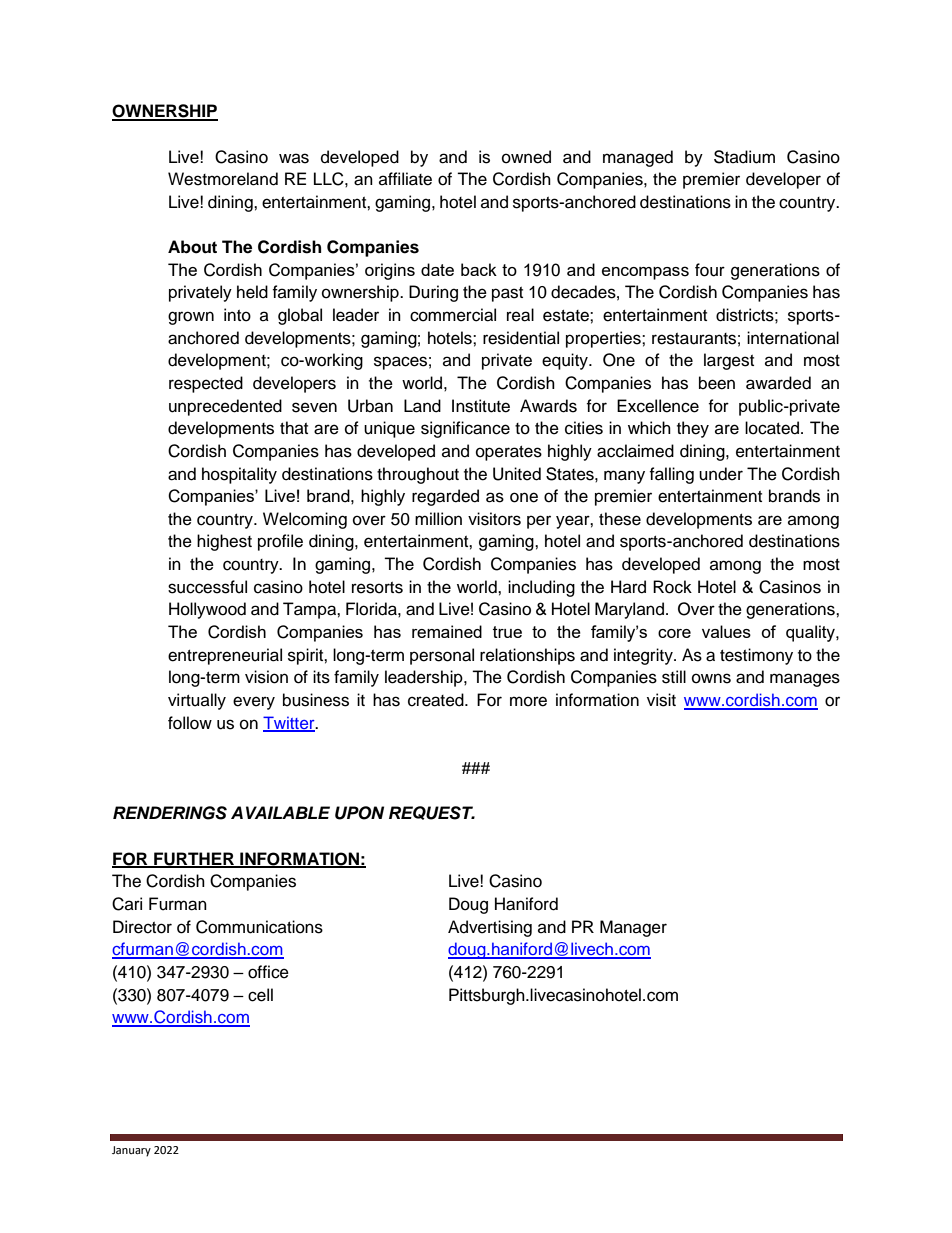 The image size is (952, 1233). Describe the element at coordinates (131, 1151) in the page. I see `January` at that location.
